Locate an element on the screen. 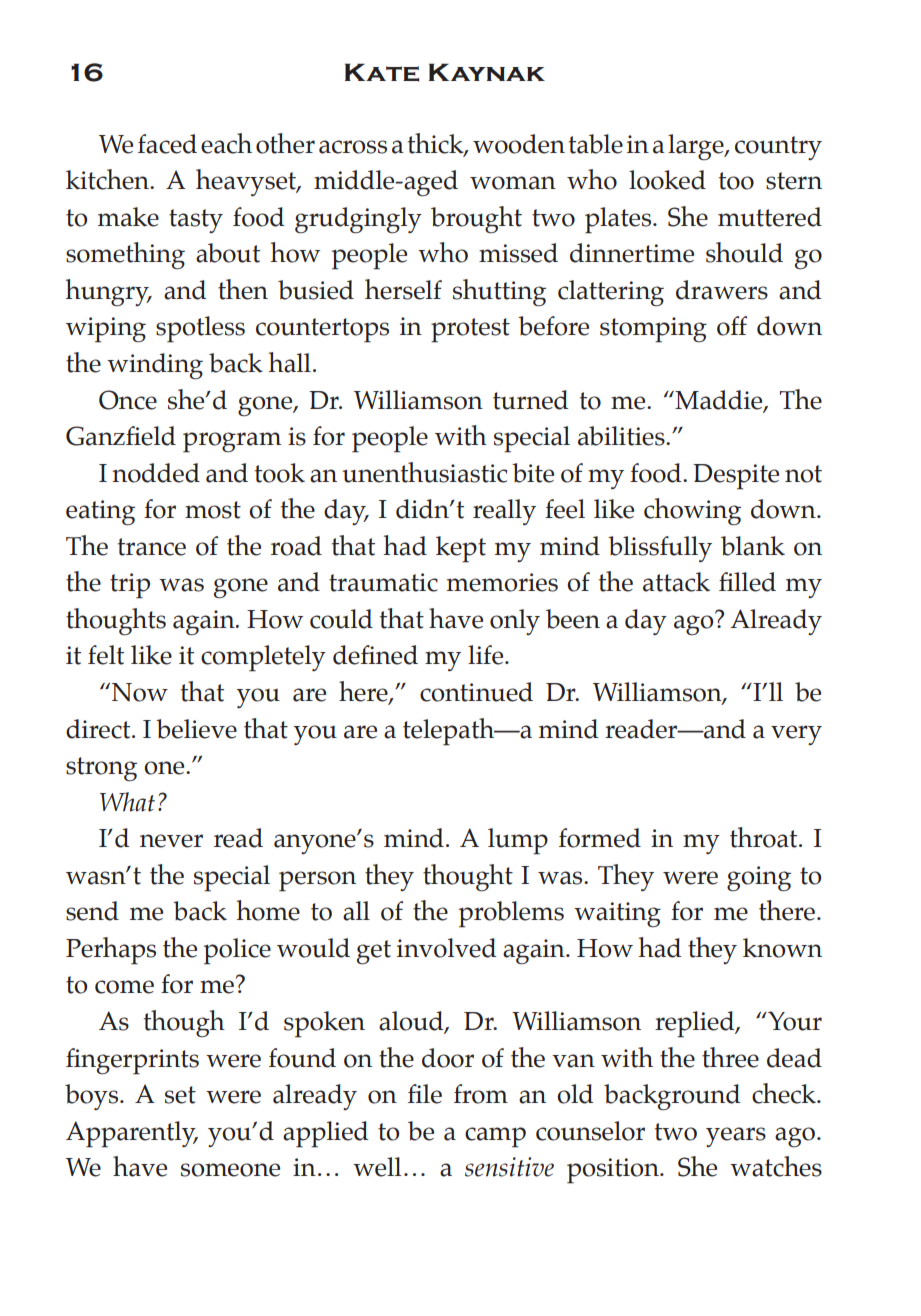 The width and height of the screenshot is (921, 1316). going is located at coordinates (759, 879).
